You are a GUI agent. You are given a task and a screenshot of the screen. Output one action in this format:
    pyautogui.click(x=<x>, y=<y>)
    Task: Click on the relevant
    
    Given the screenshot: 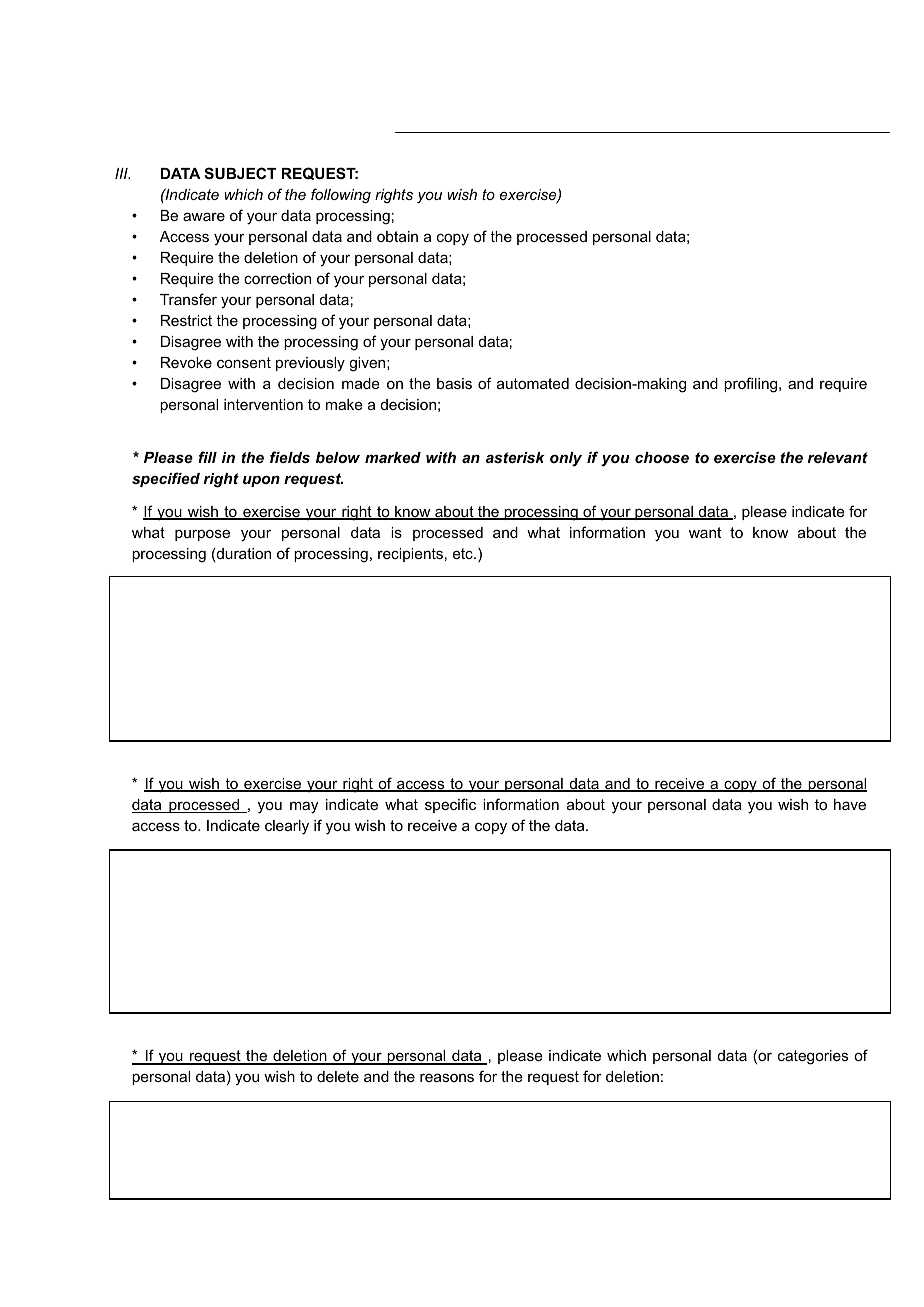 What is the action you would take?
    pyautogui.click(x=838, y=457)
